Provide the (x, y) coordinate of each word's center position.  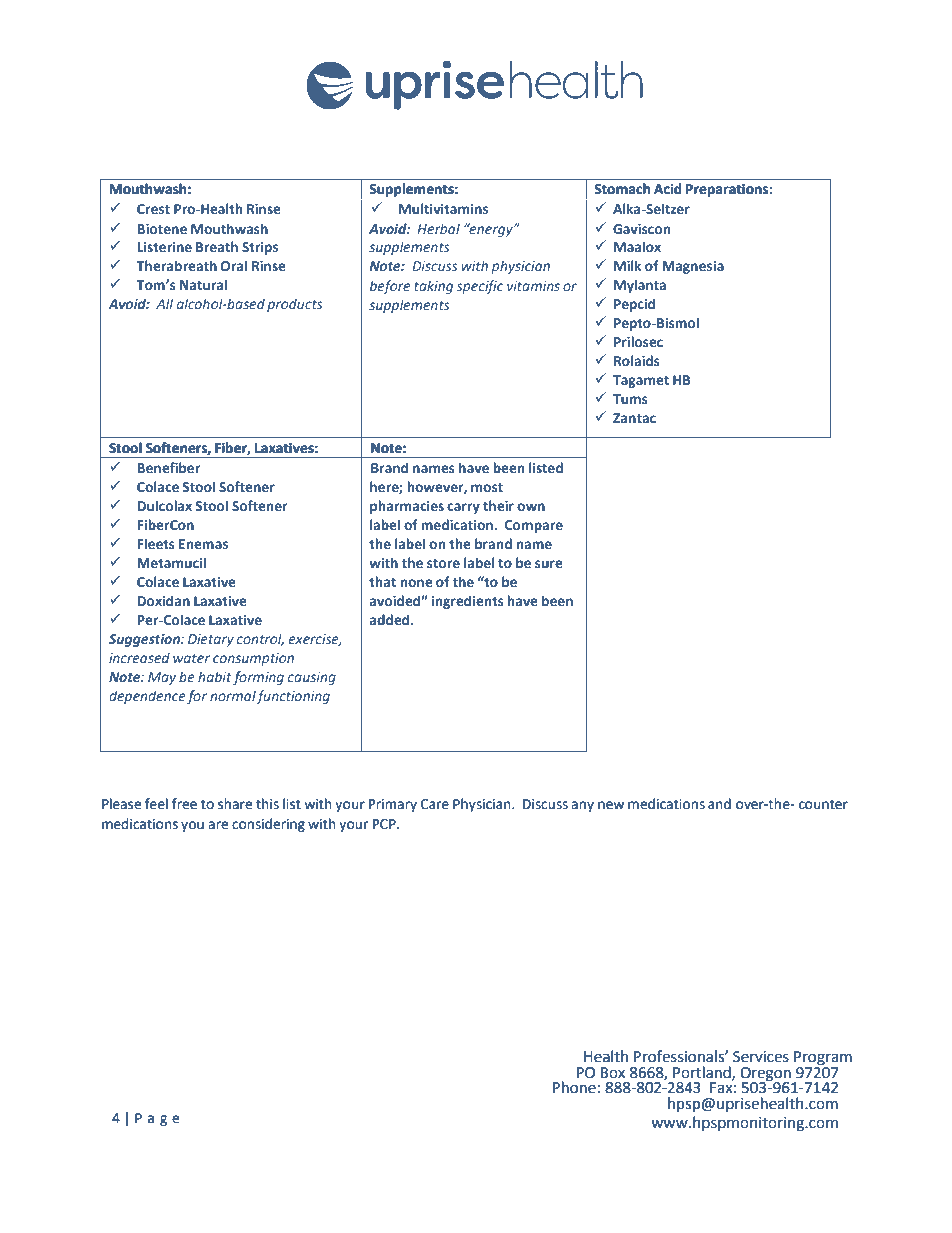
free (184, 804)
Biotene (162, 229)
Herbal (438, 228)
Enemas (203, 544)
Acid (667, 188)
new (611, 805)
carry (463, 508)
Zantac (634, 418)
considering (268, 825)
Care (435, 804)
